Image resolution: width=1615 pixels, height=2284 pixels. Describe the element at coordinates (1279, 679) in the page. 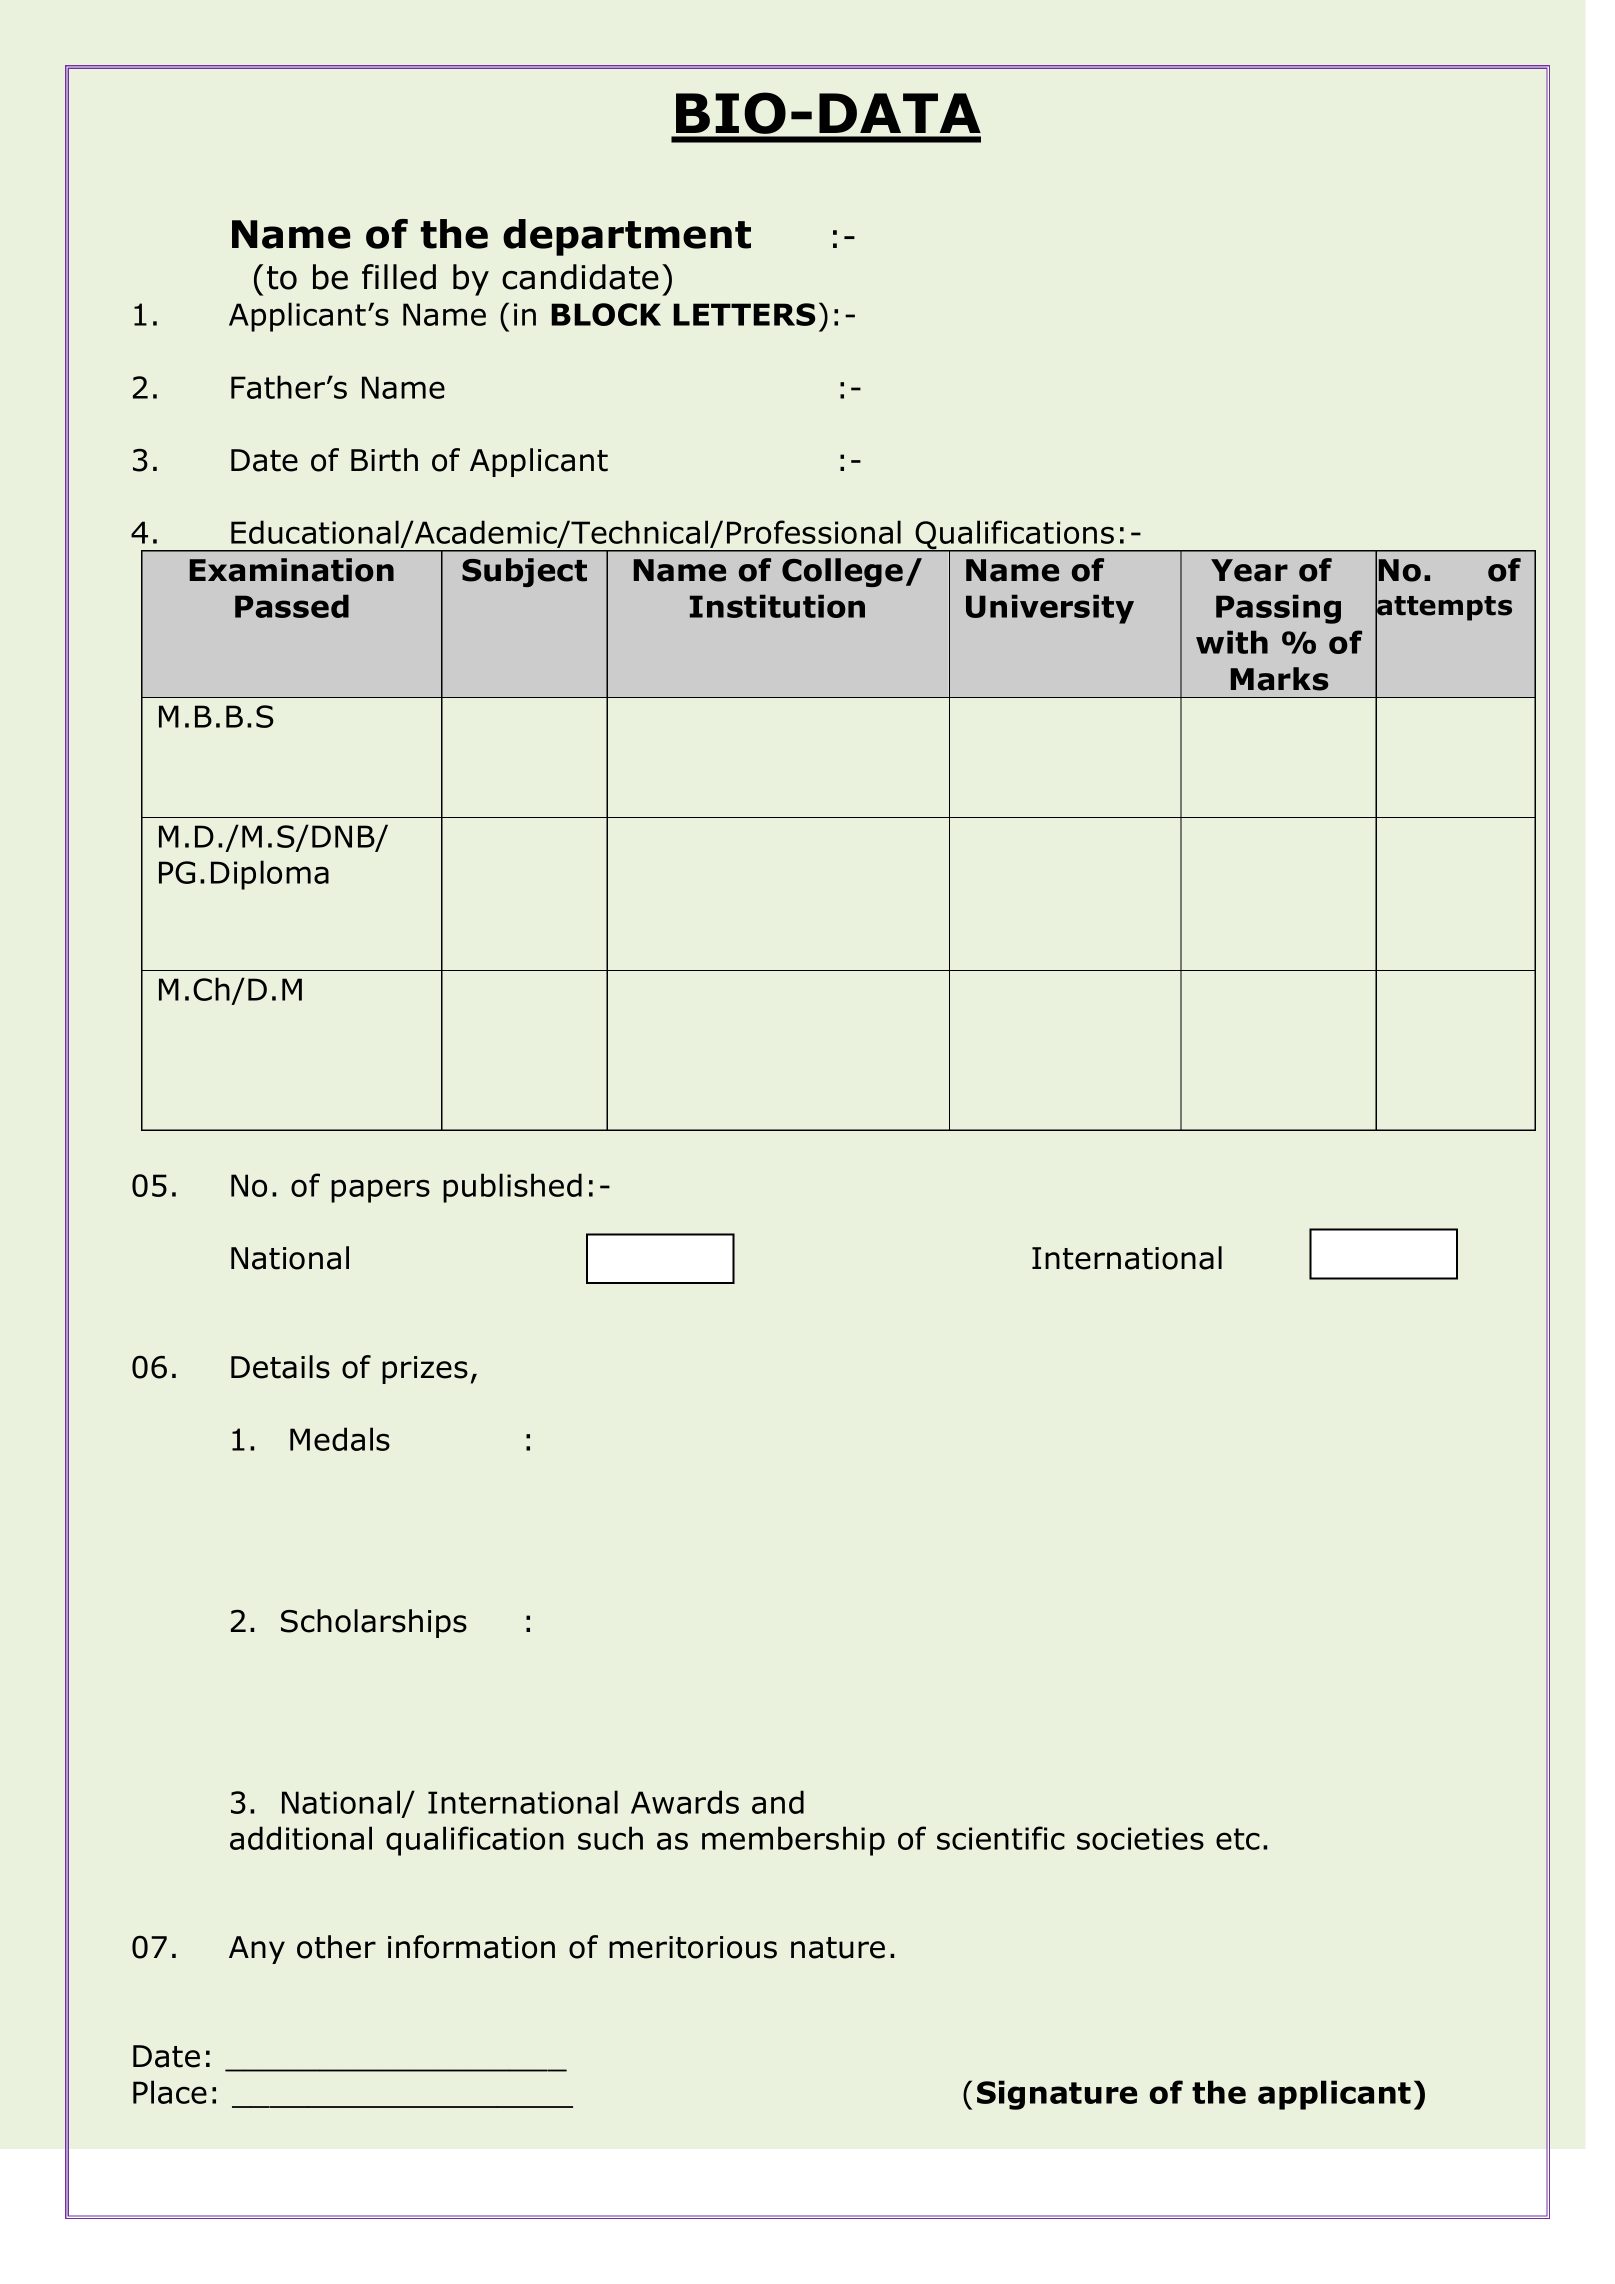

I see `Marks` at that location.
